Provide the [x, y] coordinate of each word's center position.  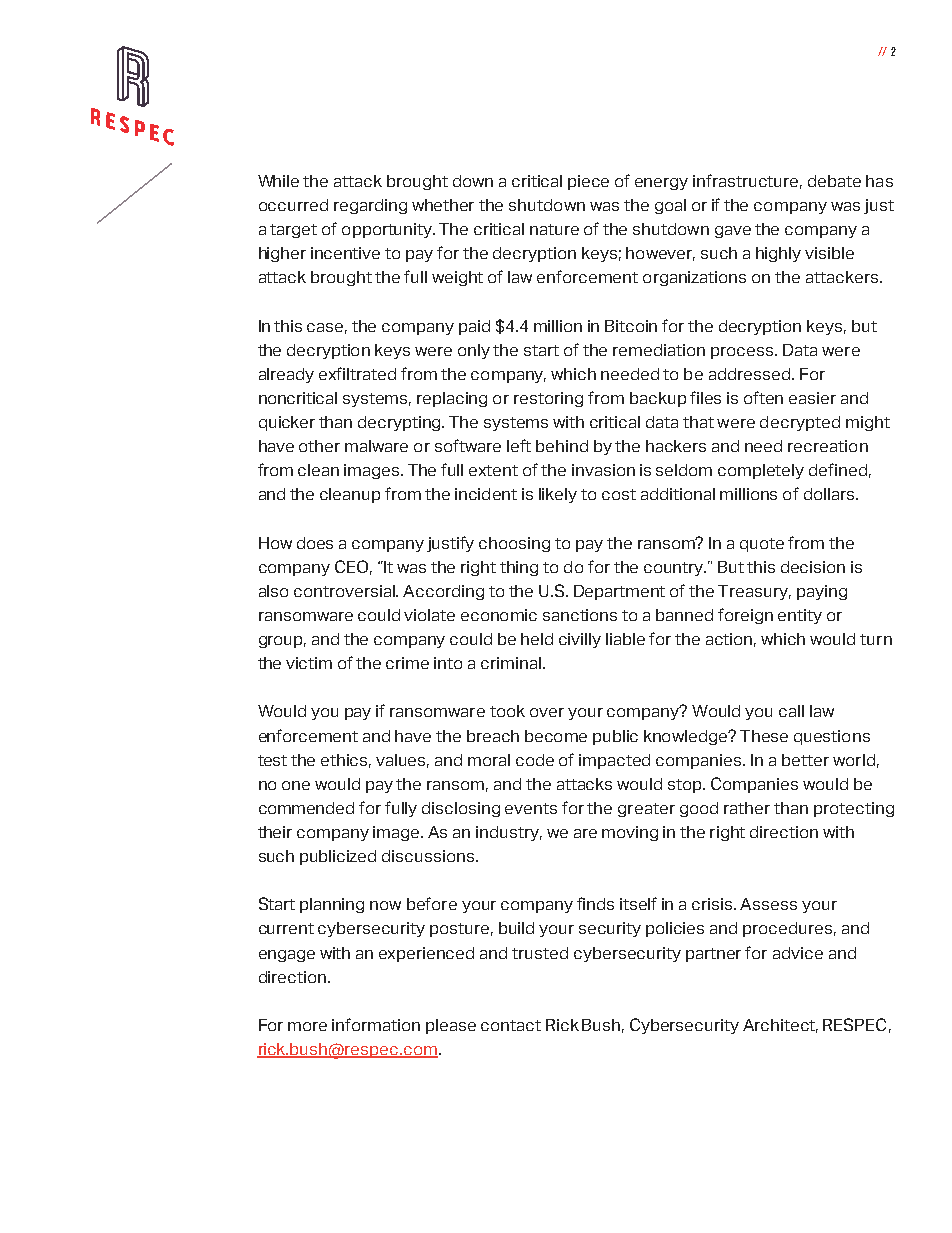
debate [834, 181]
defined [838, 469]
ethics [346, 761]
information [376, 1024]
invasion [603, 470]
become [556, 736]
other [319, 446]
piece [588, 182]
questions [832, 737]
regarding [370, 206]
